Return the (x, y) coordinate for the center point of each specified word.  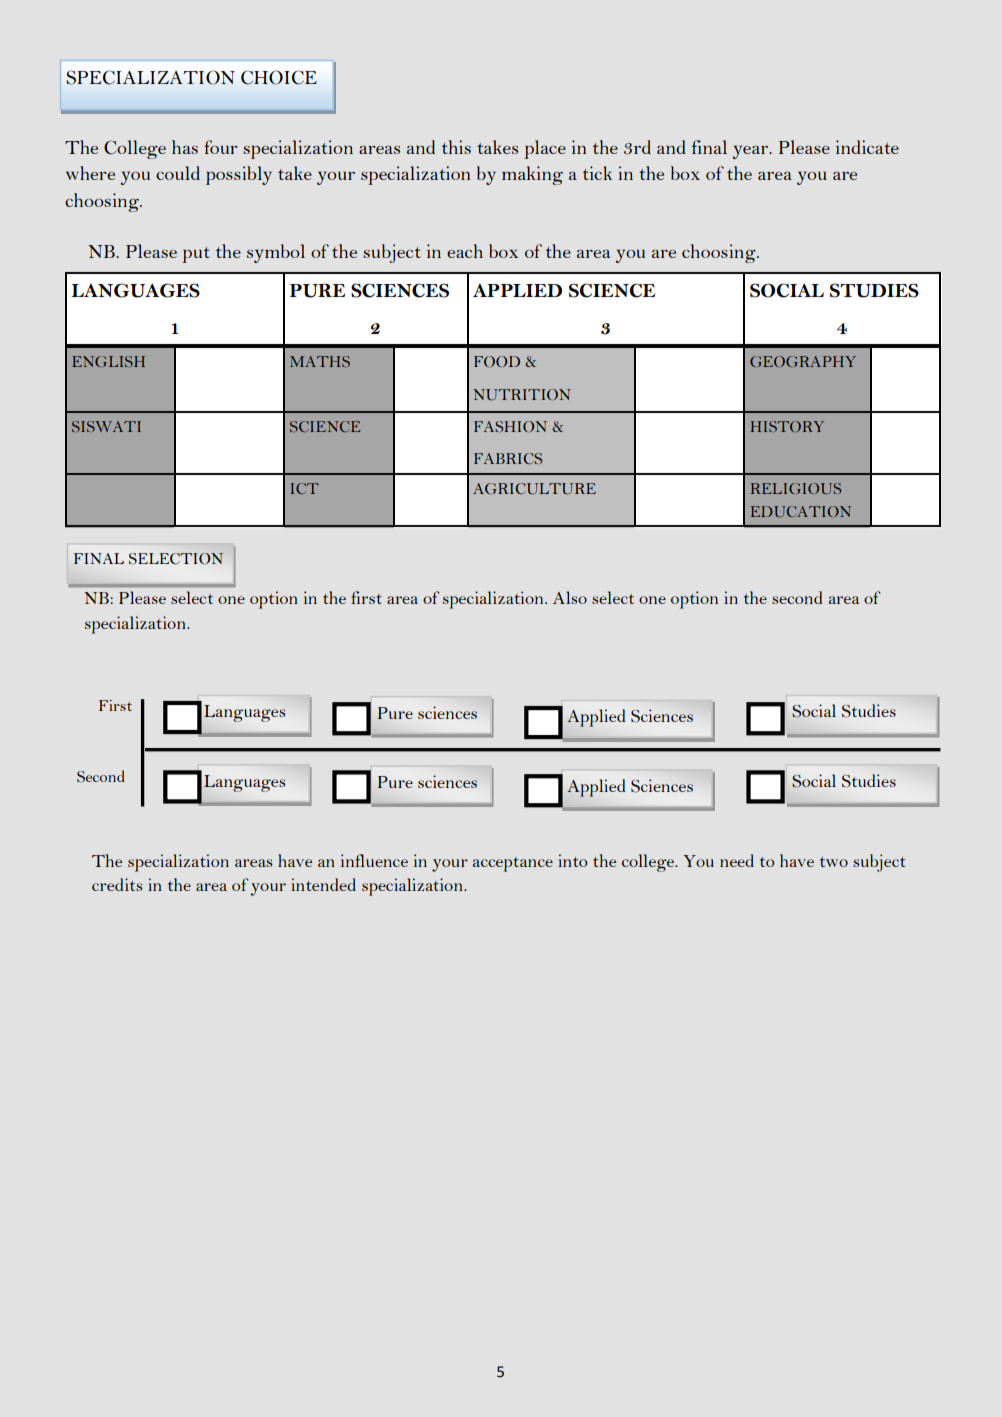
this (456, 147)
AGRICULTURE (534, 489)
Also (570, 597)
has (185, 147)
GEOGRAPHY (803, 361)
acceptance (513, 864)
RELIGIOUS (796, 488)
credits (117, 884)
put (196, 255)
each (465, 251)
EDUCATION (801, 511)
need (737, 860)
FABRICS (508, 459)
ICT (305, 488)
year (751, 152)
